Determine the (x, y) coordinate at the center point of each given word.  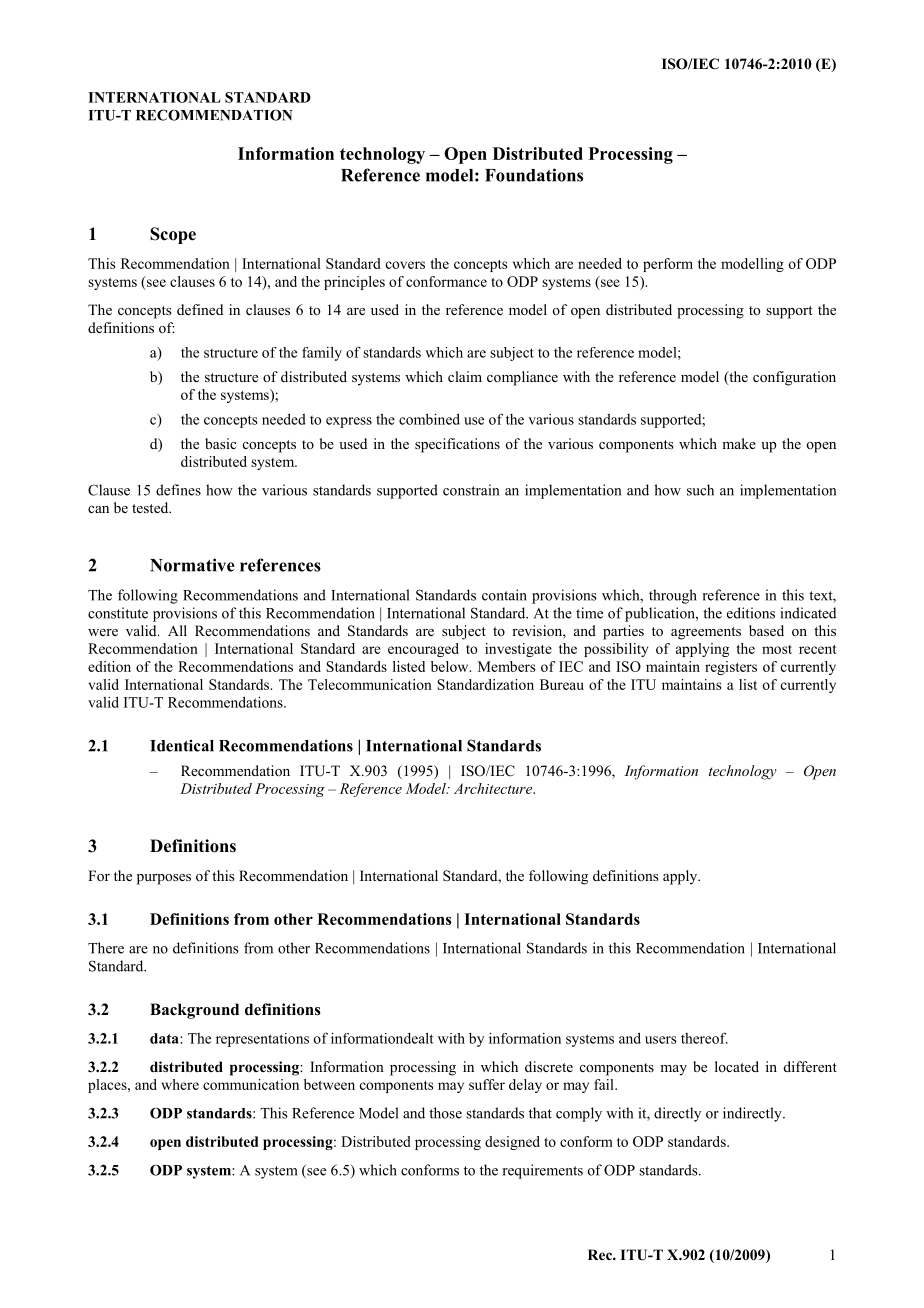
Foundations (534, 175)
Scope (173, 235)
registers (731, 668)
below (451, 666)
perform (668, 265)
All (177, 630)
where (180, 1084)
